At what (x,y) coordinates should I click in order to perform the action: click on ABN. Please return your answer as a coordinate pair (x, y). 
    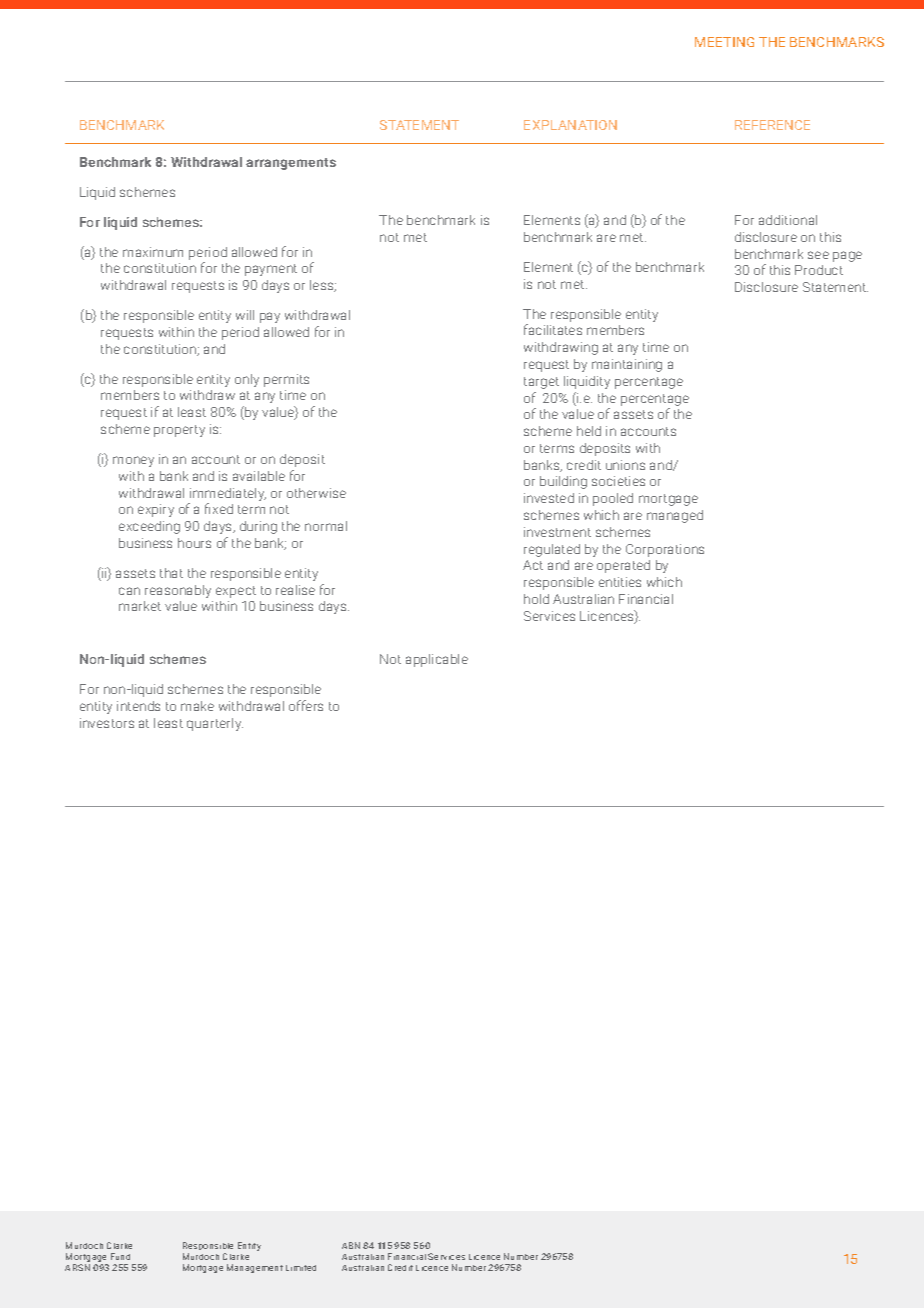
    Looking at the image, I should click on (351, 1245).
